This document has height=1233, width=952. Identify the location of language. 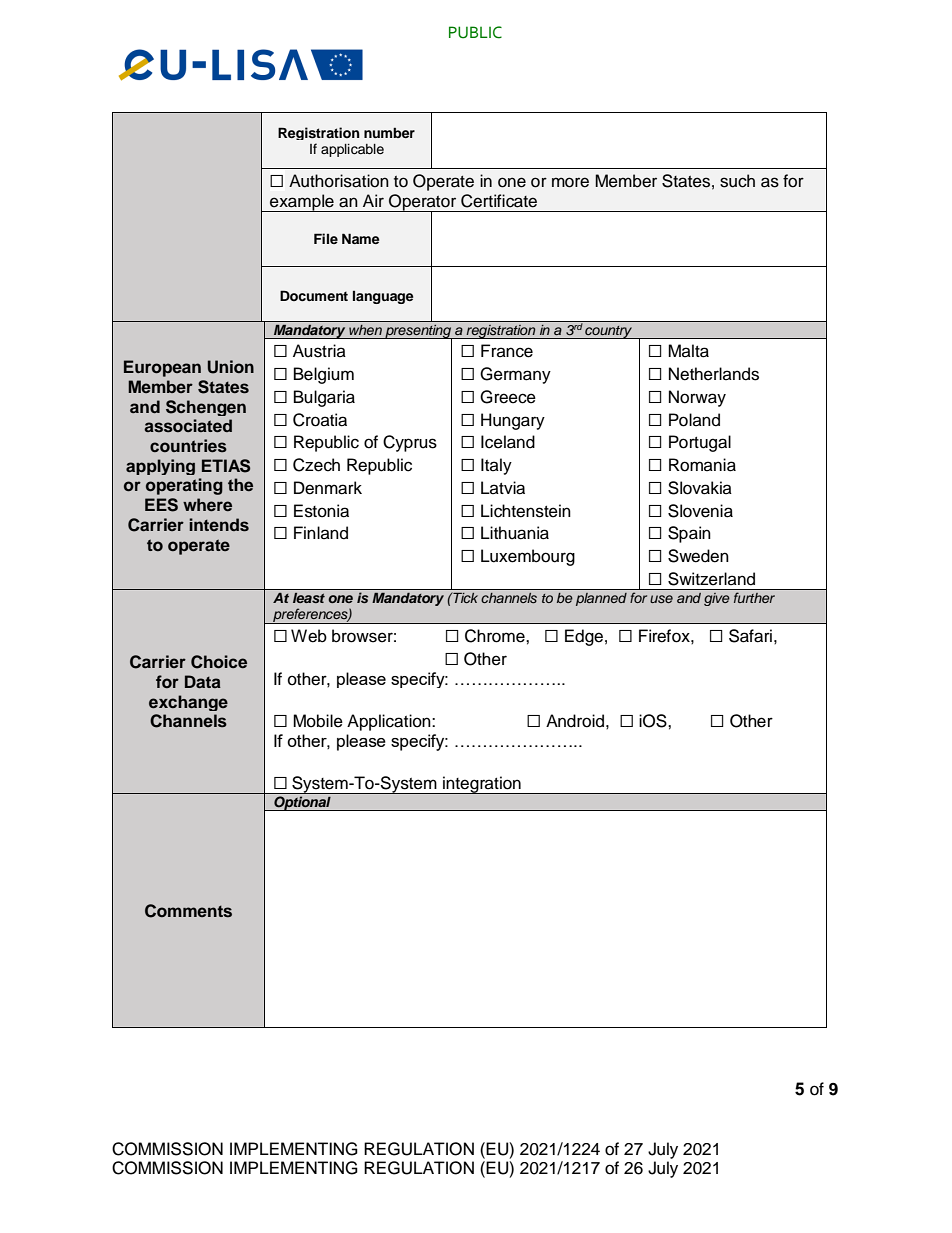
(383, 297).
